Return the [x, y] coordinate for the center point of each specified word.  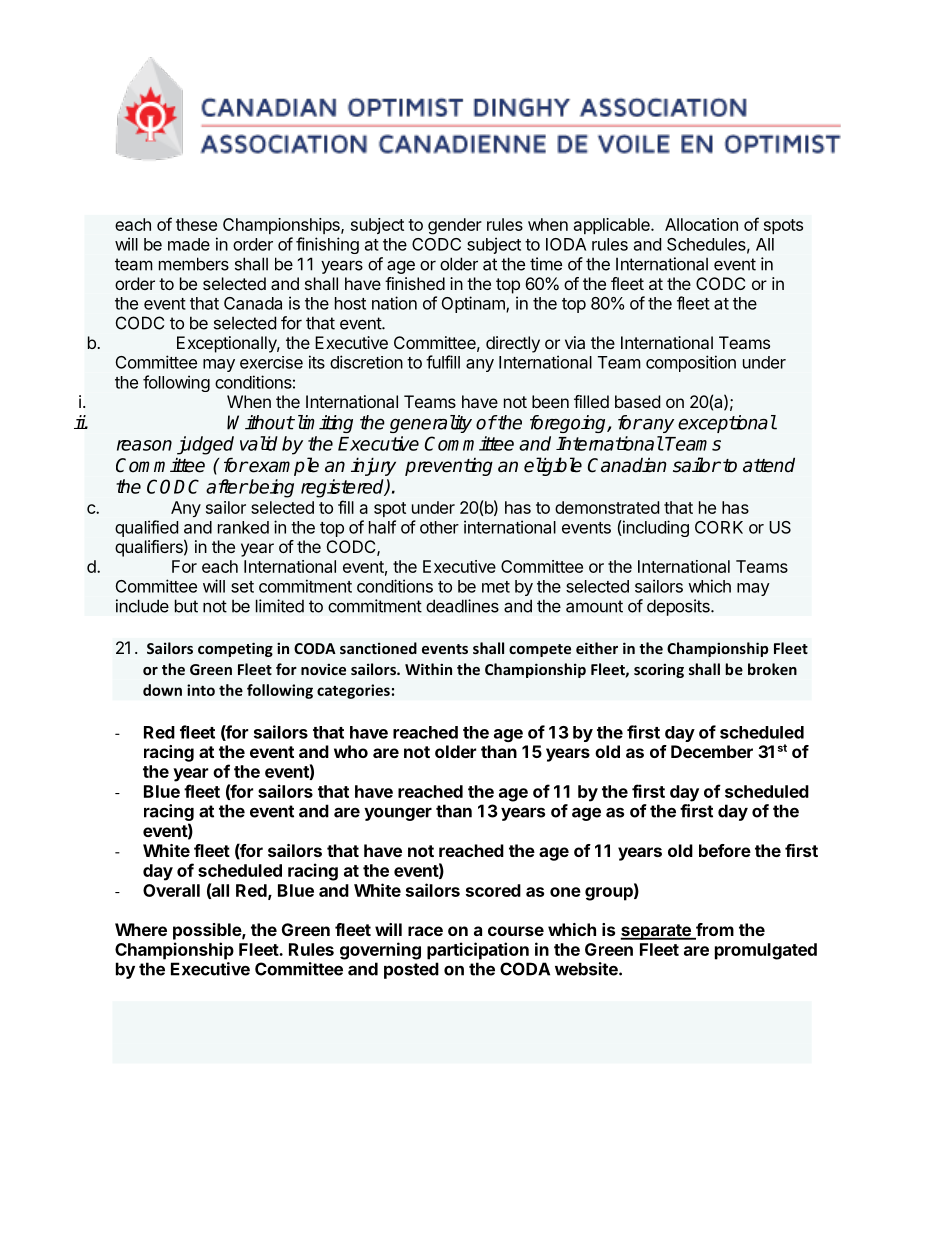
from [714, 931]
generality [431, 424]
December [712, 751]
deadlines [462, 606]
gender [455, 226]
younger [398, 814]
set [242, 587]
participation [478, 951]
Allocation [701, 224]
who [351, 751]
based [637, 401]
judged [205, 445]
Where [141, 929]
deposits [679, 607]
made [189, 244]
